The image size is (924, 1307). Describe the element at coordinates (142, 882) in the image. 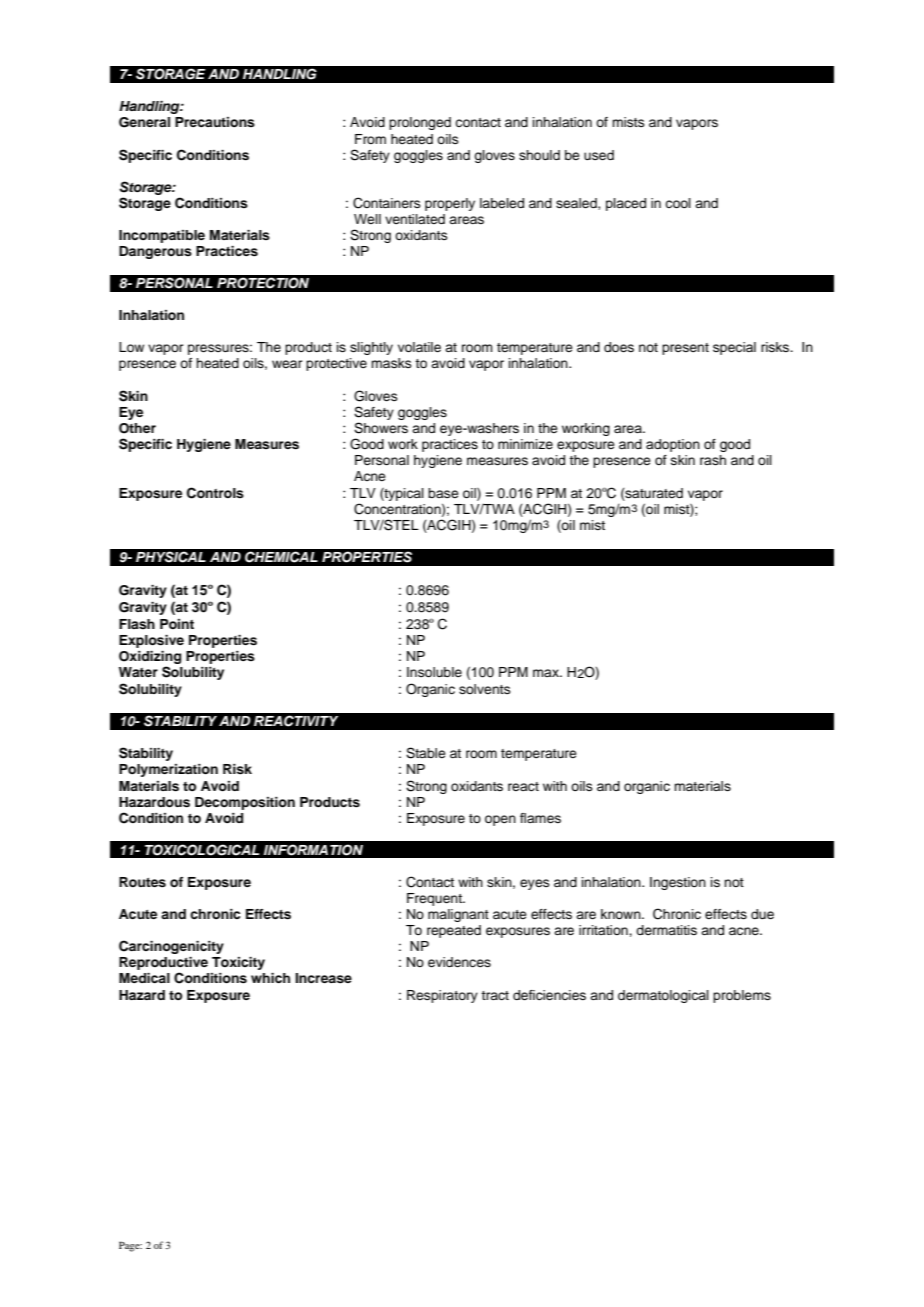

I see `Routes` at that location.
